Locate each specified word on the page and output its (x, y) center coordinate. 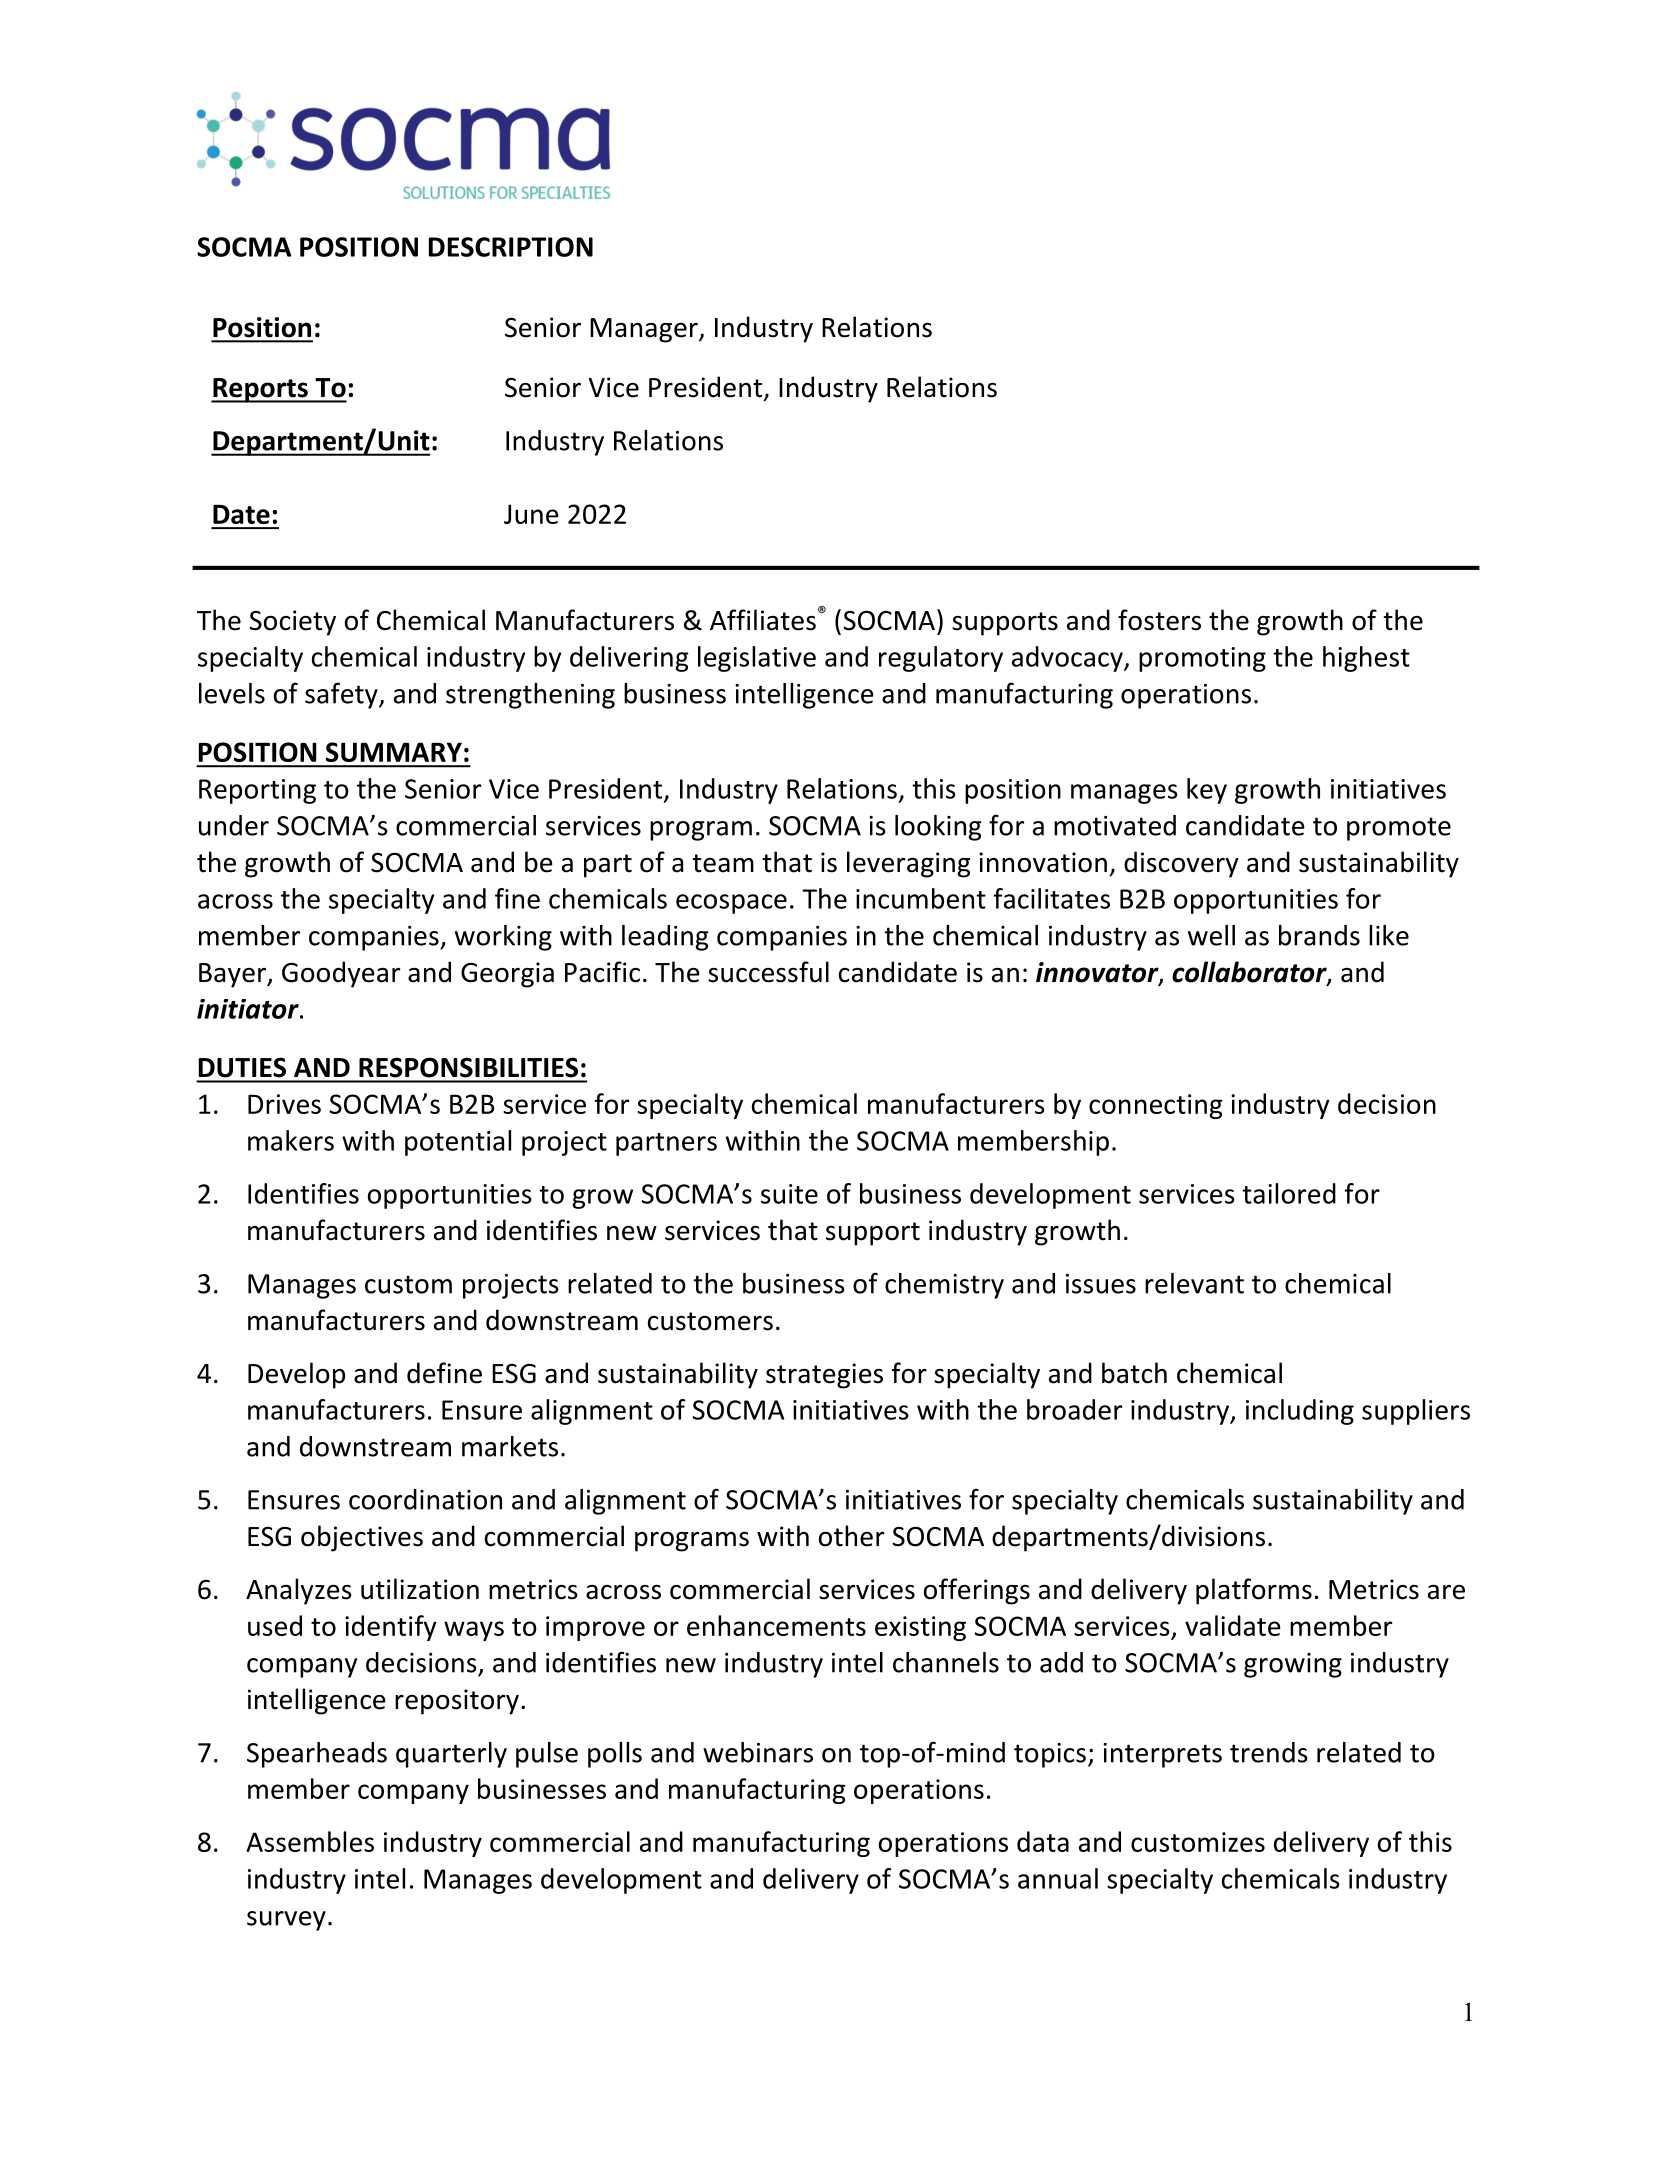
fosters (1159, 620)
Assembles (310, 1841)
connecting (1156, 1106)
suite (789, 1194)
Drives (284, 1104)
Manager (645, 330)
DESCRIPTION (511, 247)
